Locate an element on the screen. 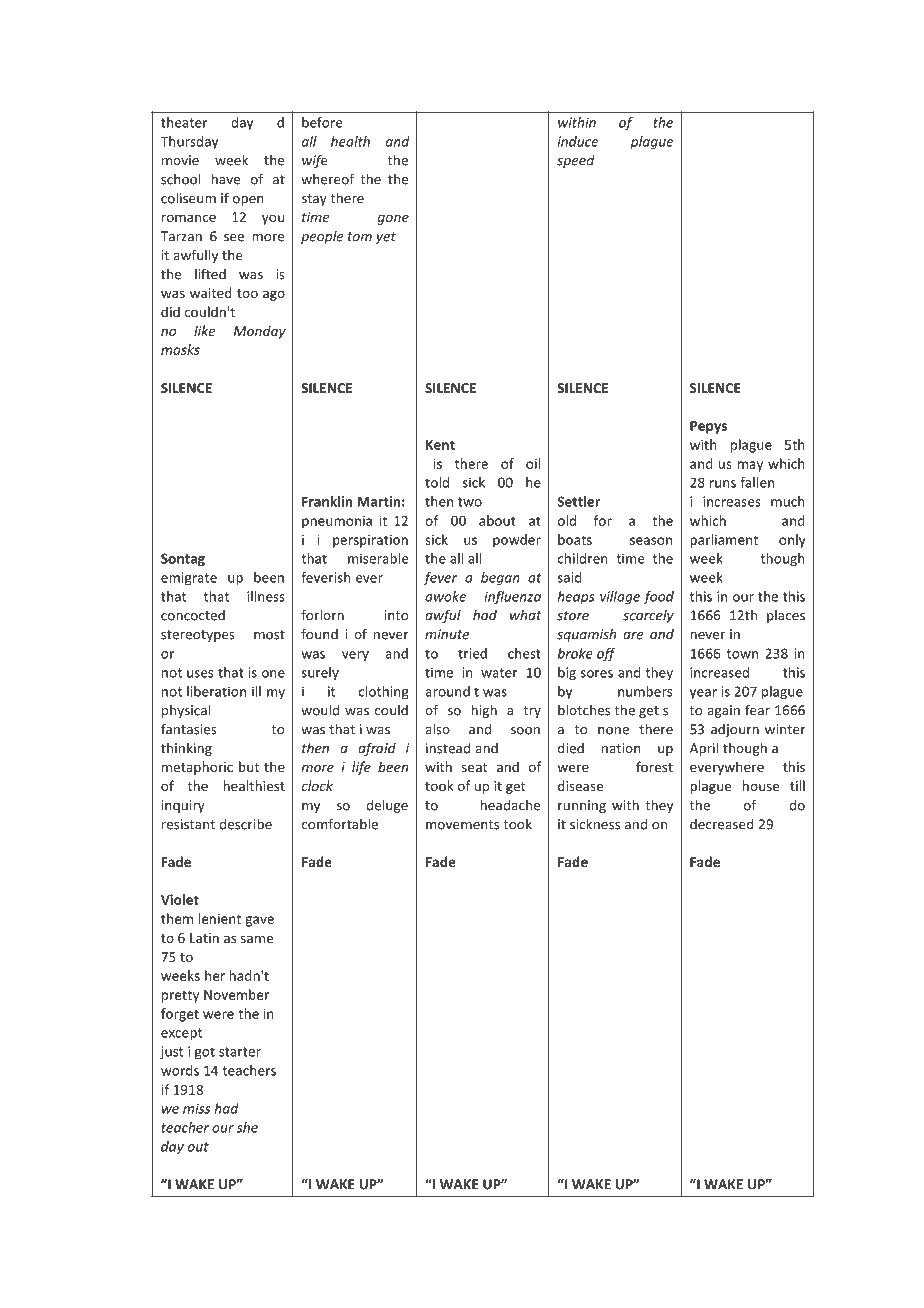 The image size is (924, 1308). runs is located at coordinates (723, 484).
